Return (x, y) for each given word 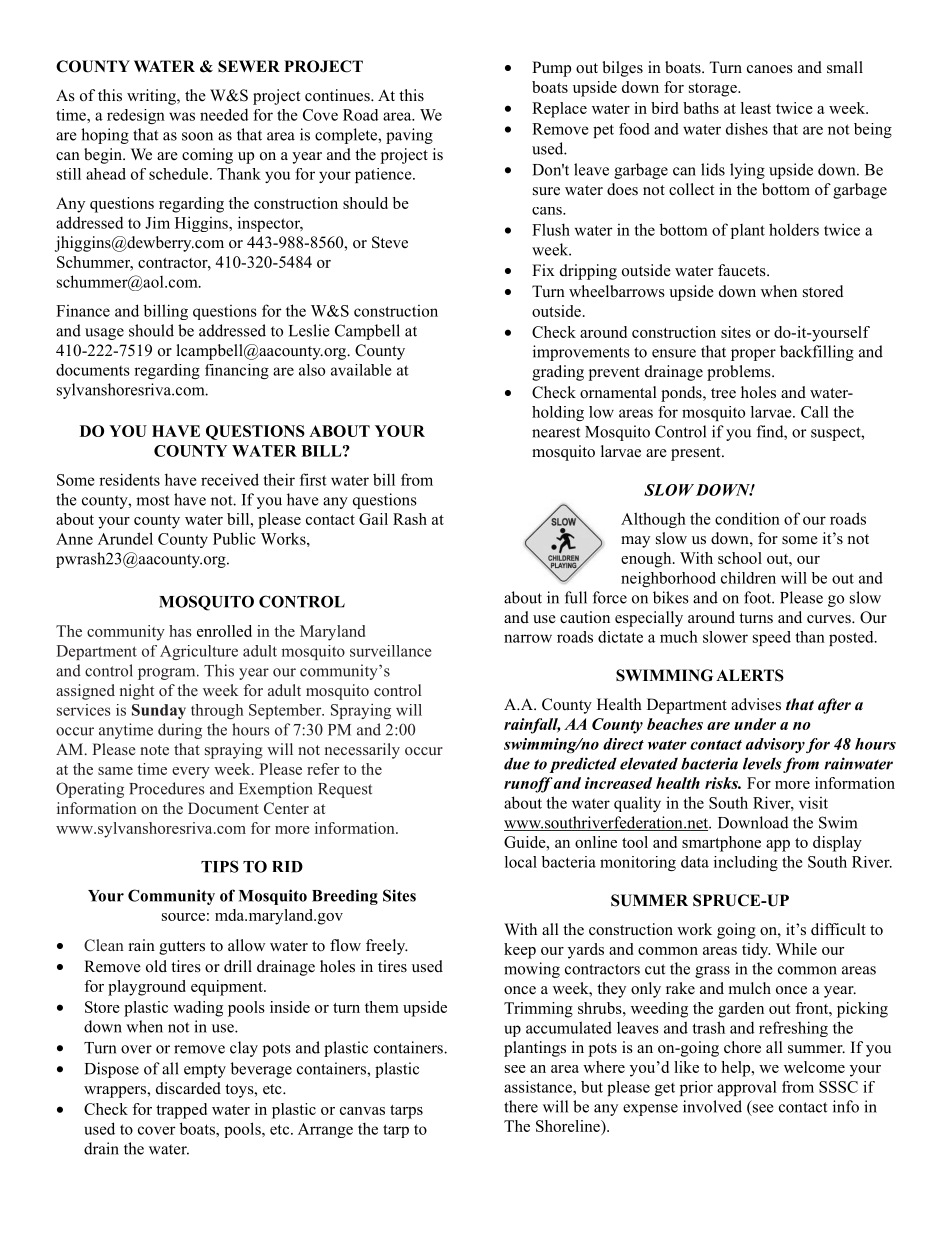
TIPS (220, 866)
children (748, 578)
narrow (528, 638)
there (521, 1106)
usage (104, 334)
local (521, 862)
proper (753, 355)
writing (152, 97)
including (746, 863)
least (756, 108)
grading (558, 373)
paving (409, 136)
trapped (181, 1111)
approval (747, 1088)
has (180, 631)
